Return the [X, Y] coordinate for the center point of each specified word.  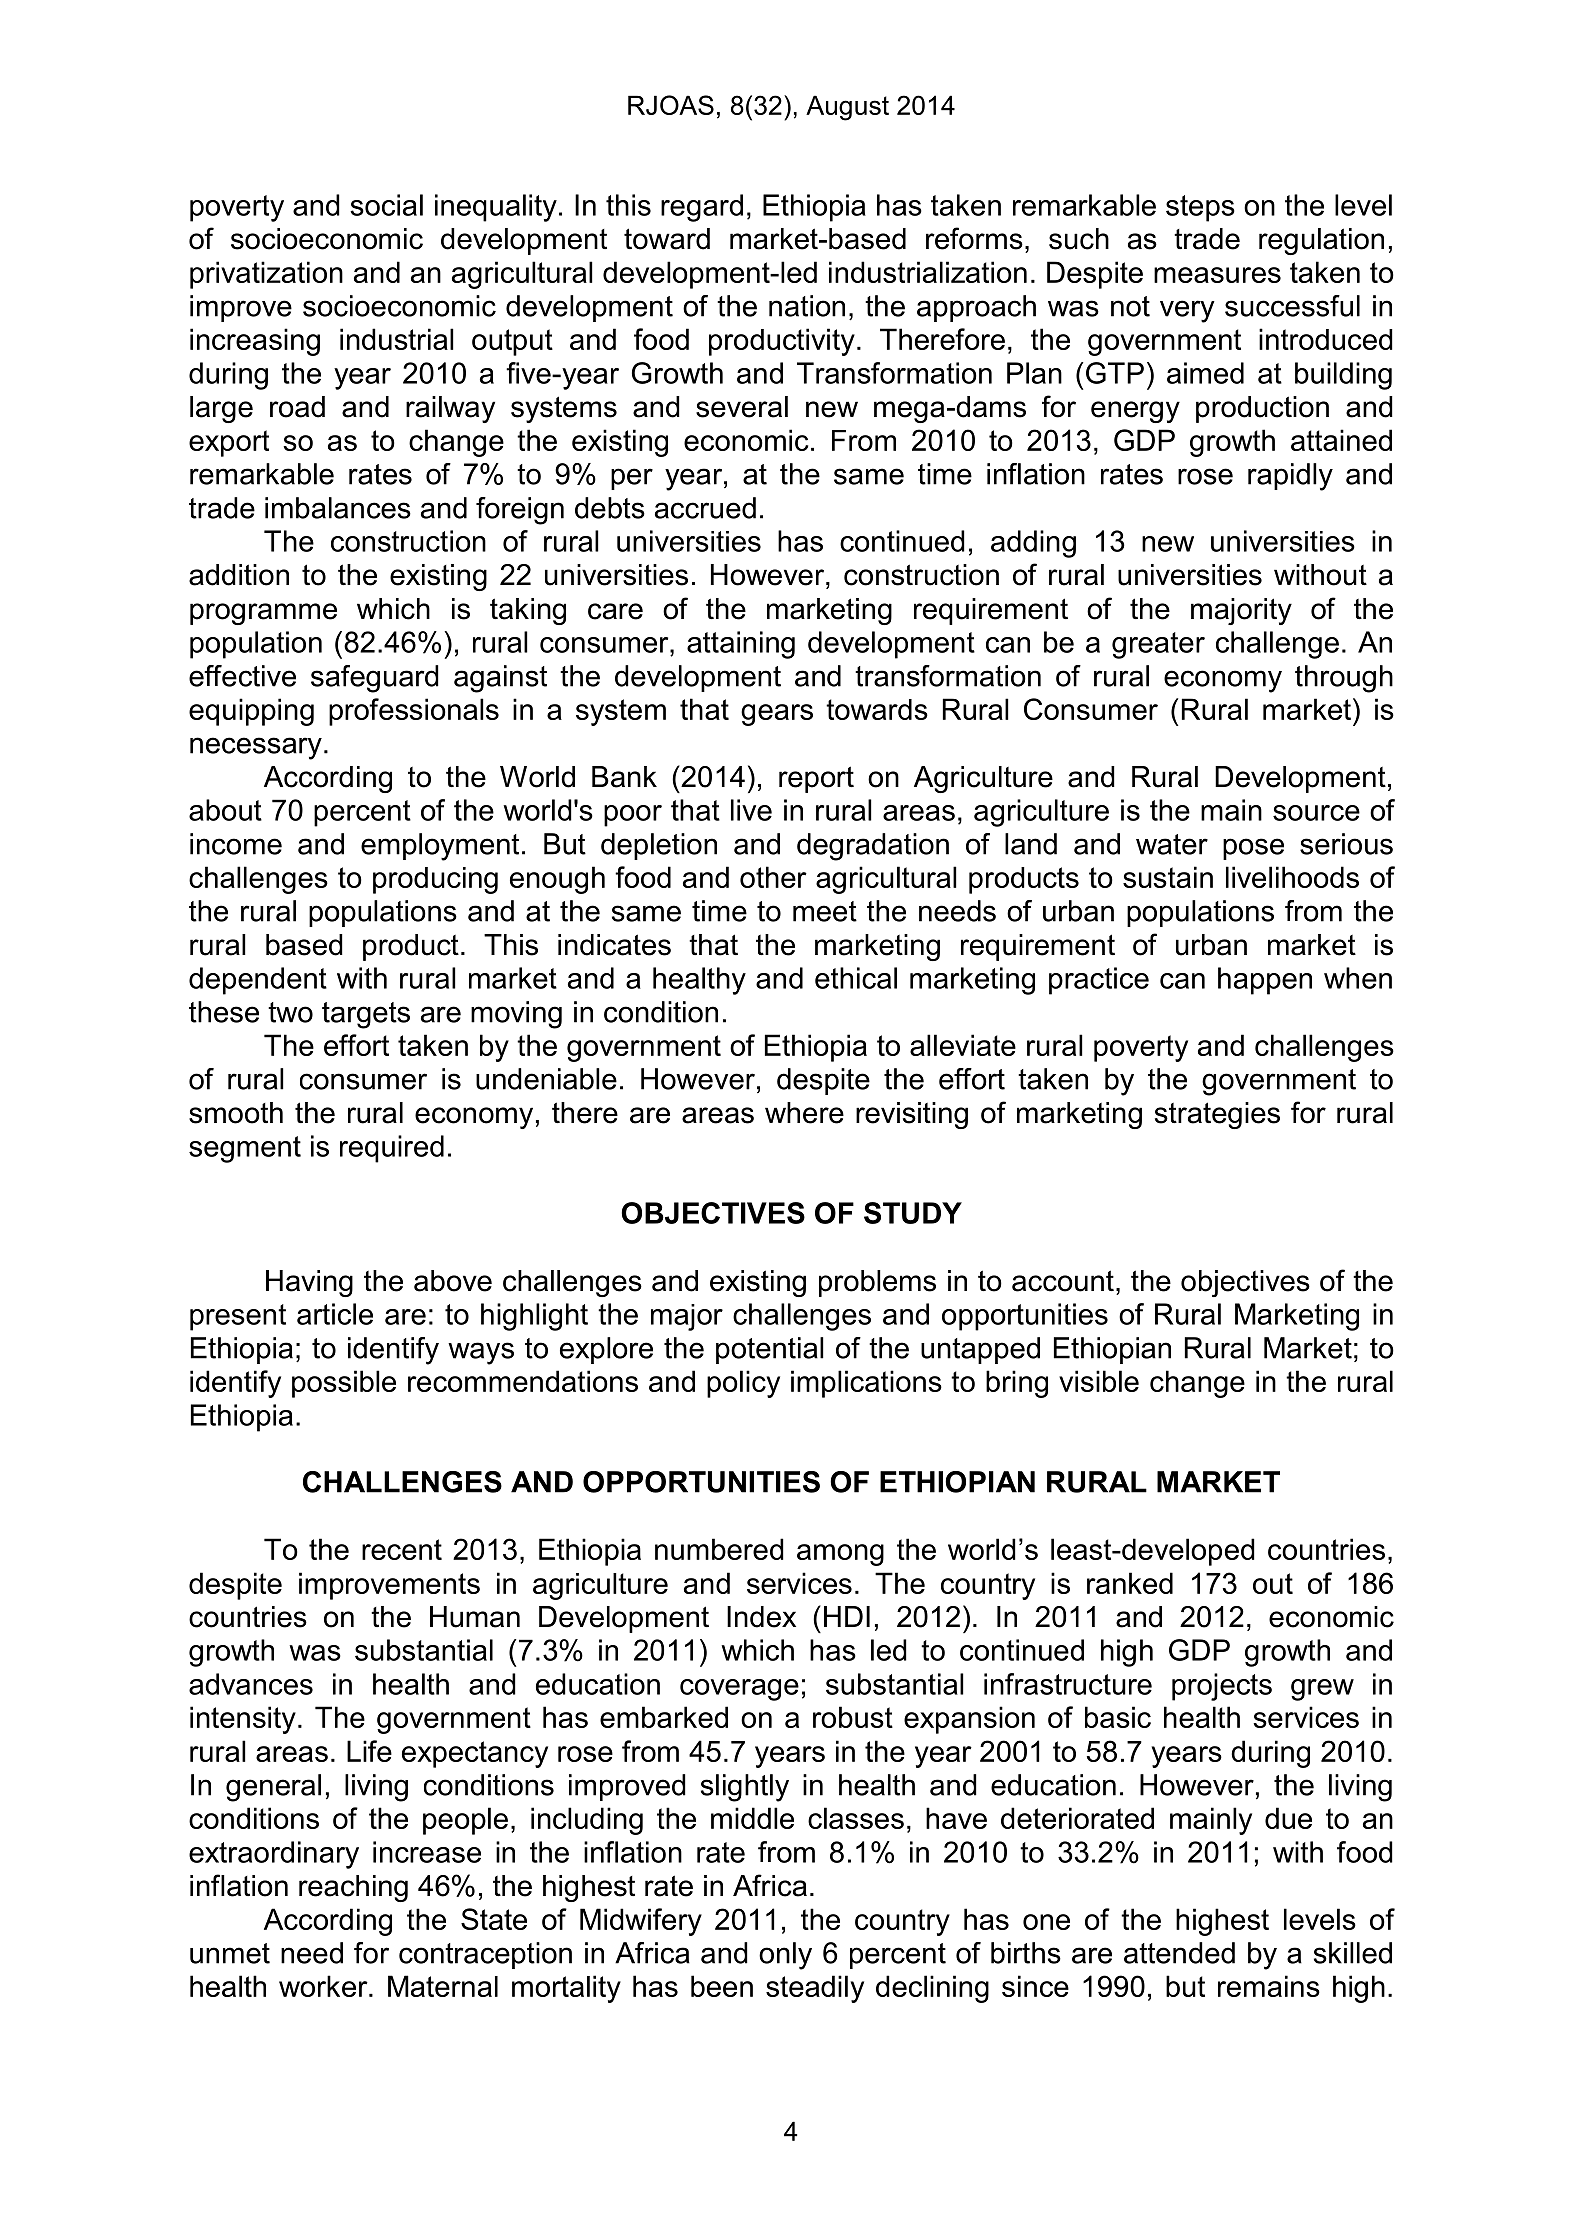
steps [1200, 208]
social [386, 205]
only [785, 1956]
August [847, 108]
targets [366, 1015]
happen [1265, 981]
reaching [353, 1888]
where [804, 1113]
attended [1179, 1953]
